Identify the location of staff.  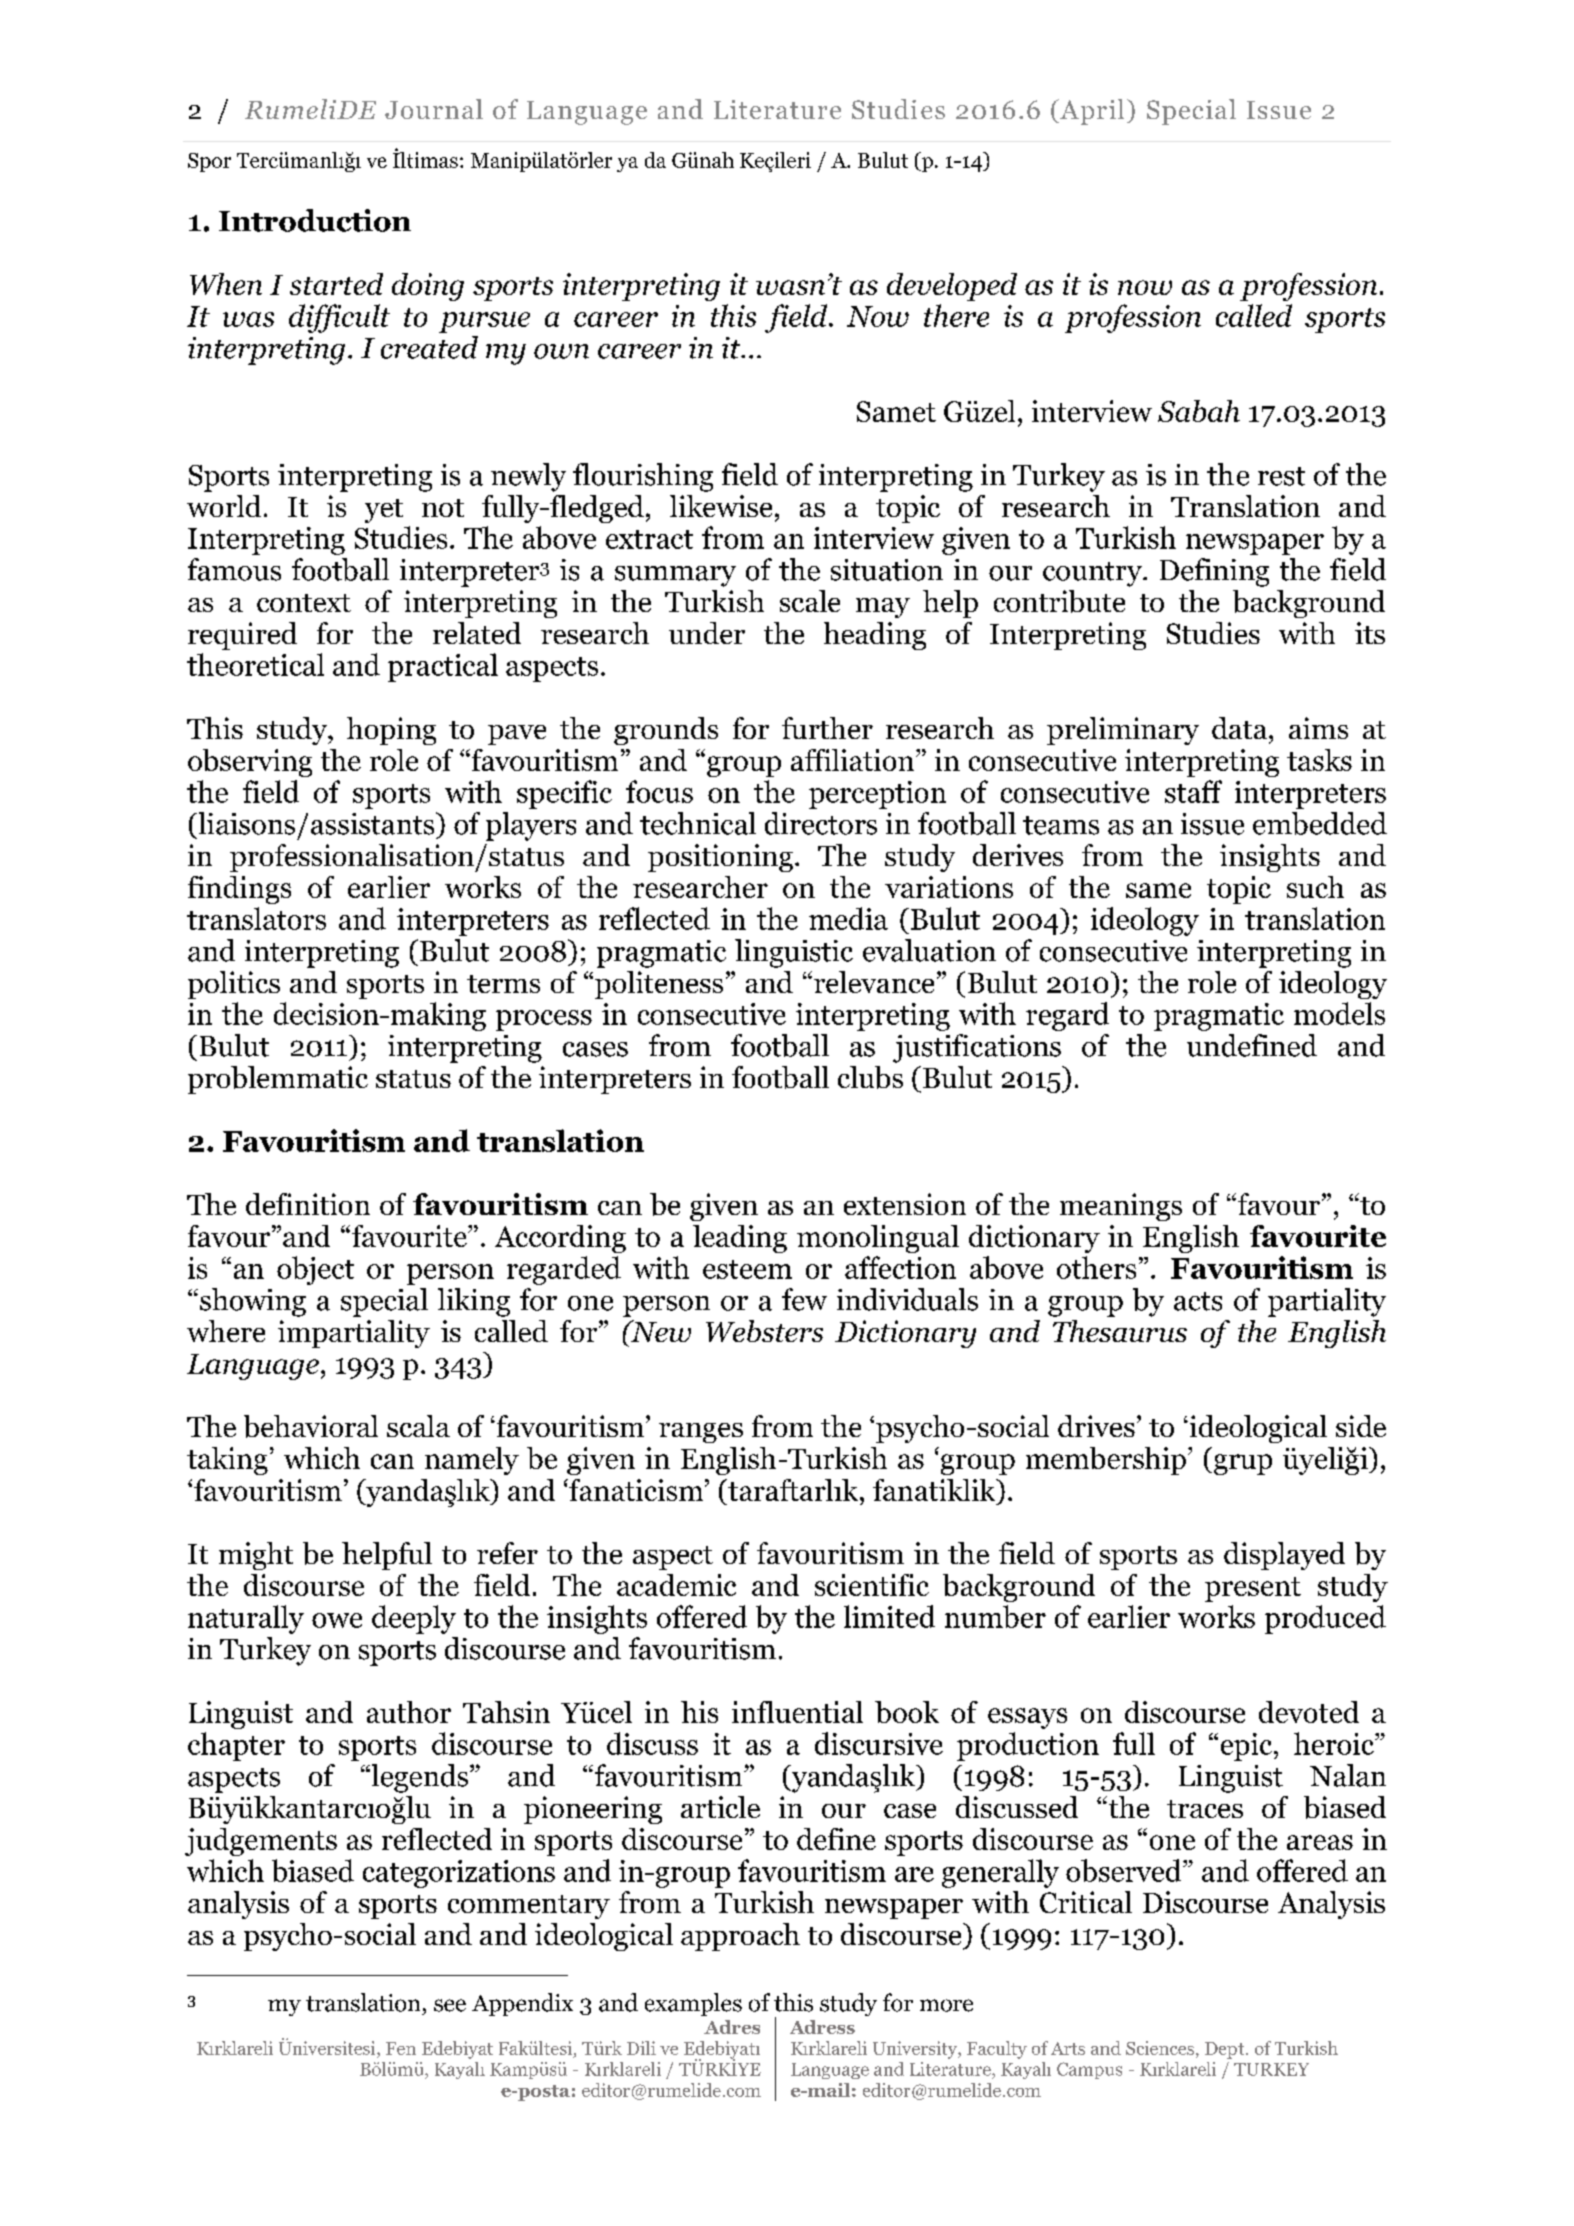
(1193, 791).
